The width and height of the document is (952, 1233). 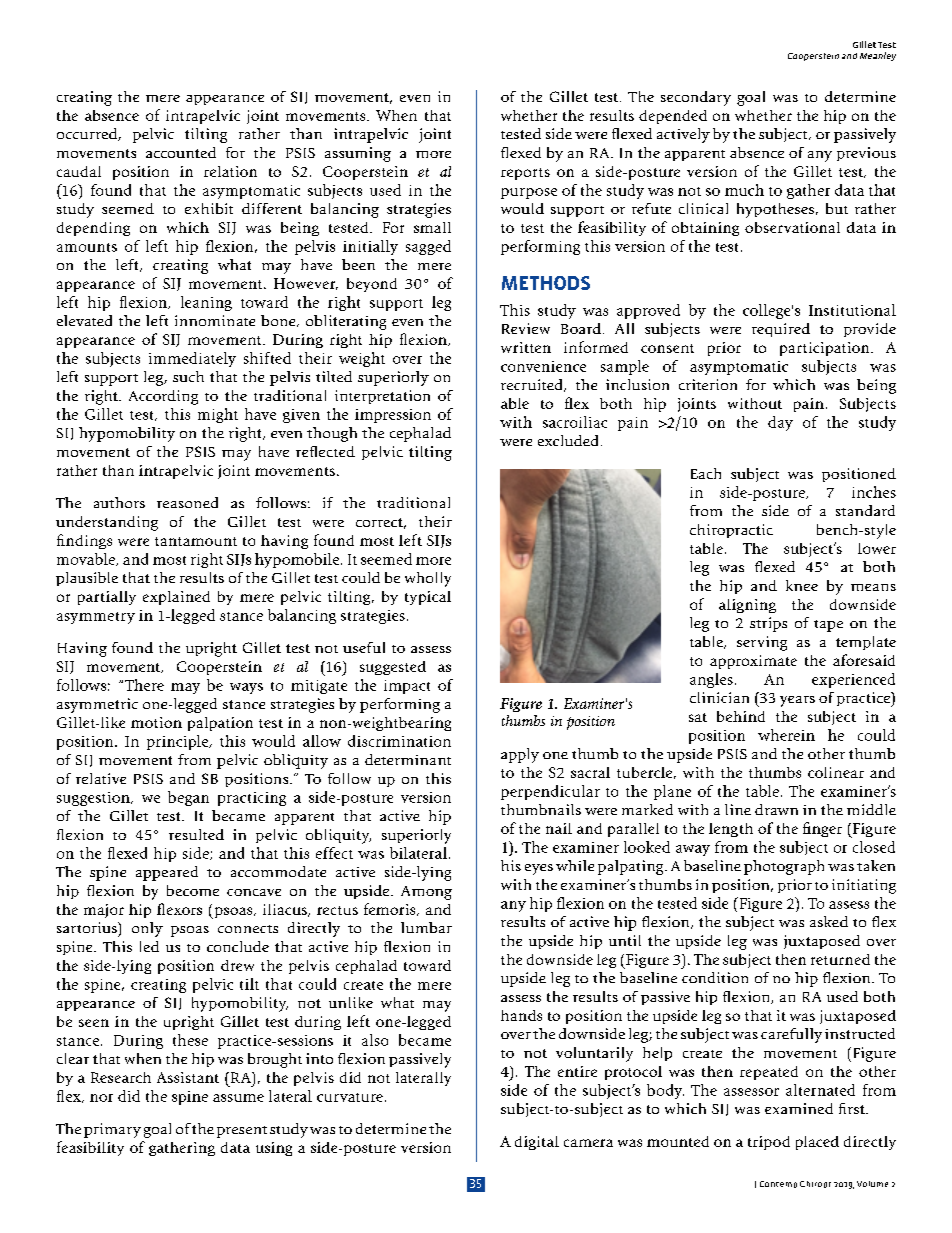 I want to click on drawn, so click(x=776, y=809).
